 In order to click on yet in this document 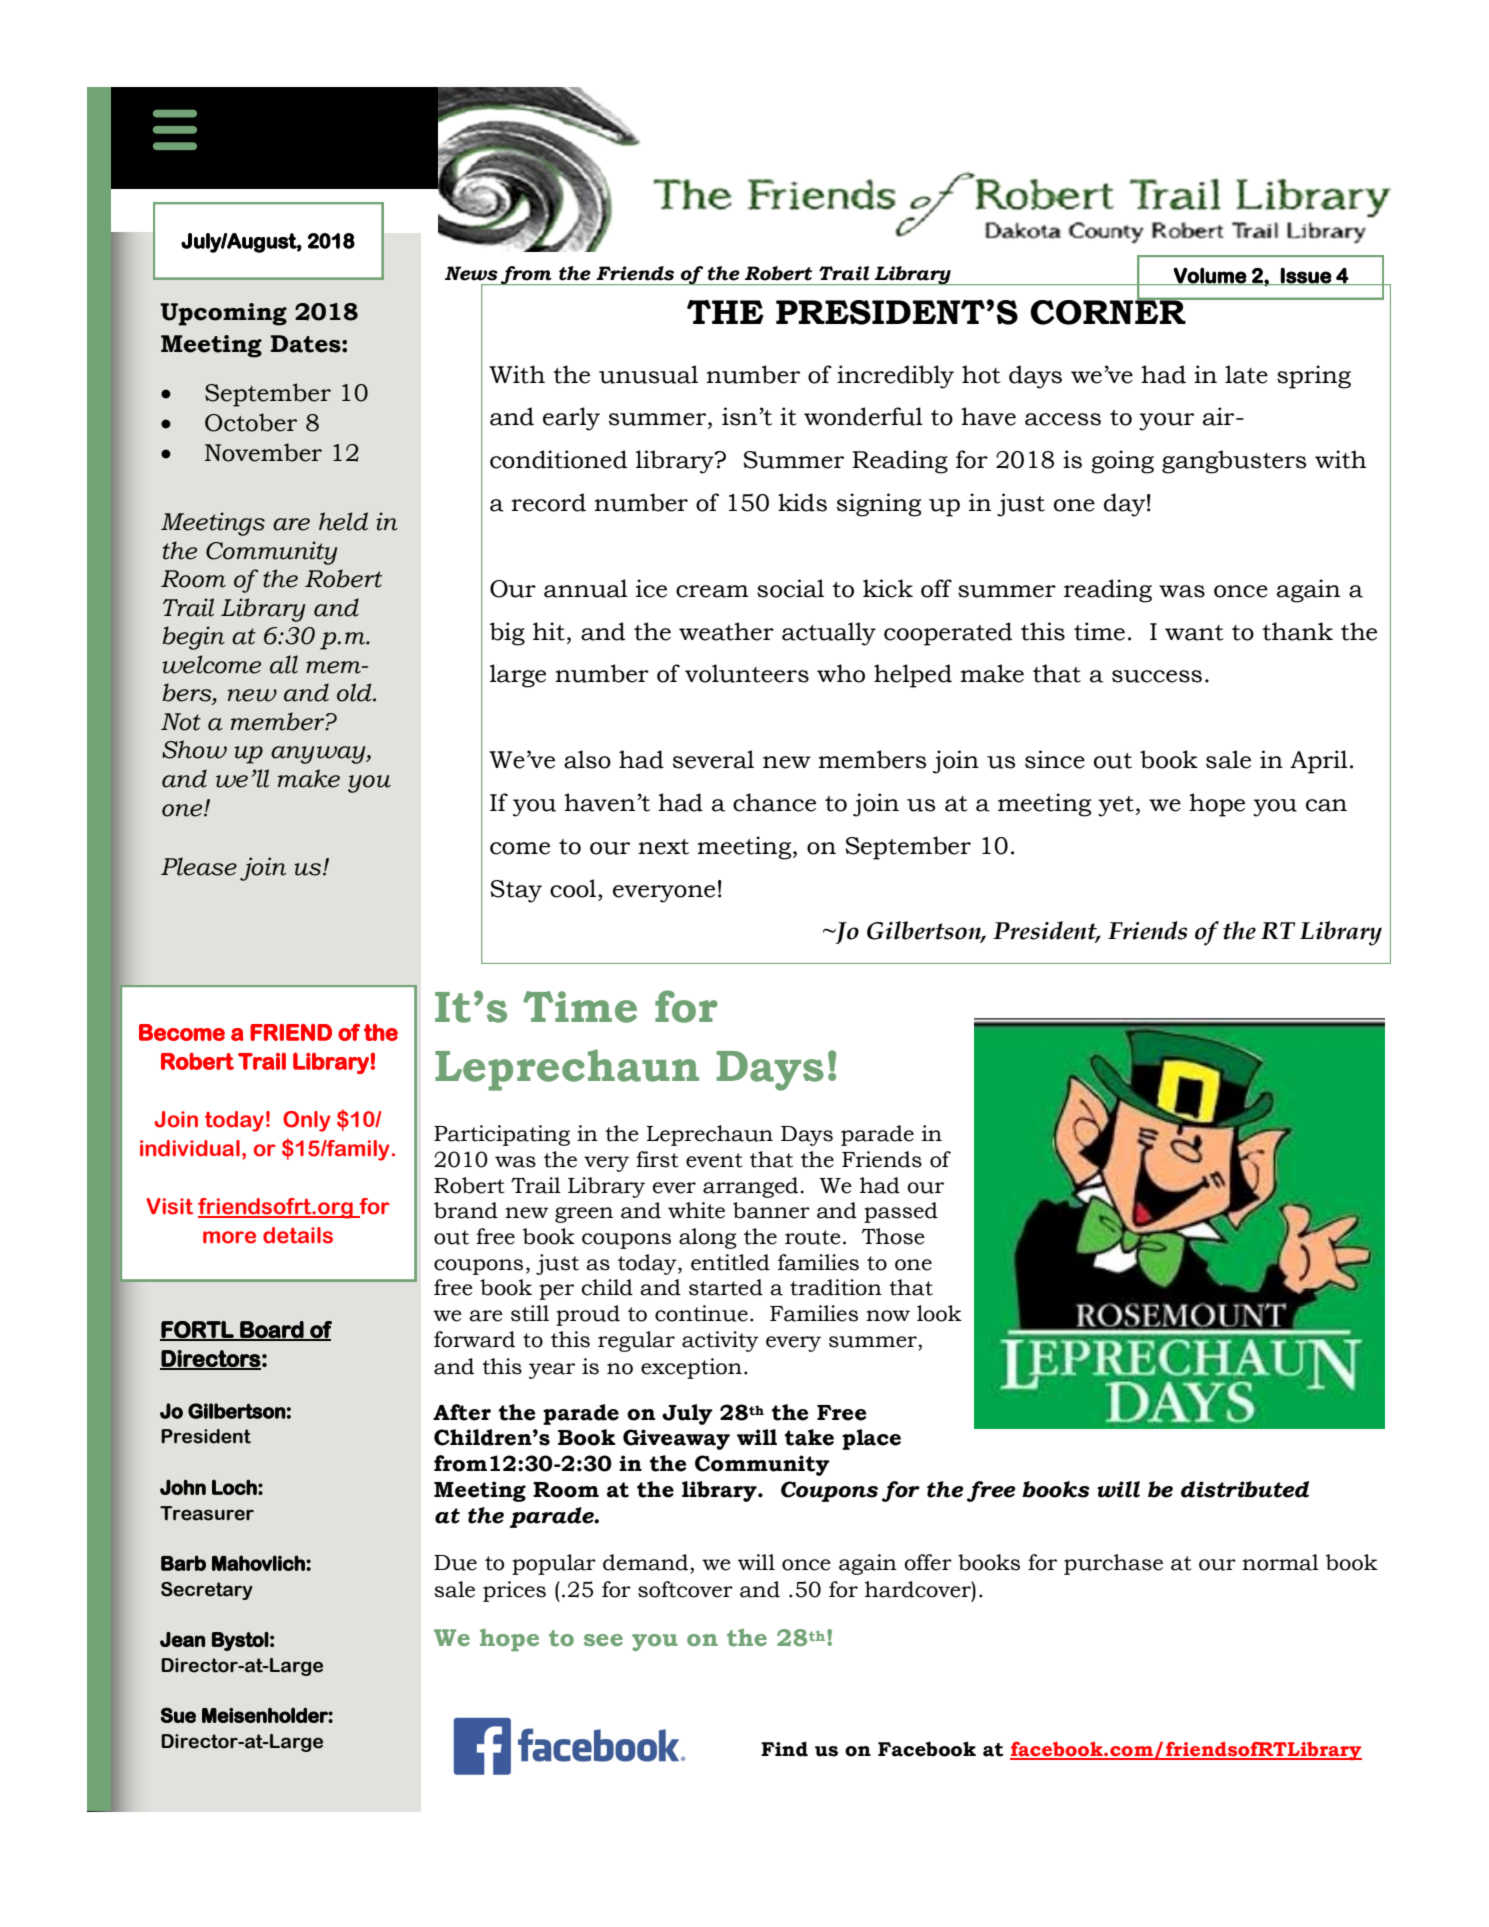, I will do `click(1116, 806)`.
